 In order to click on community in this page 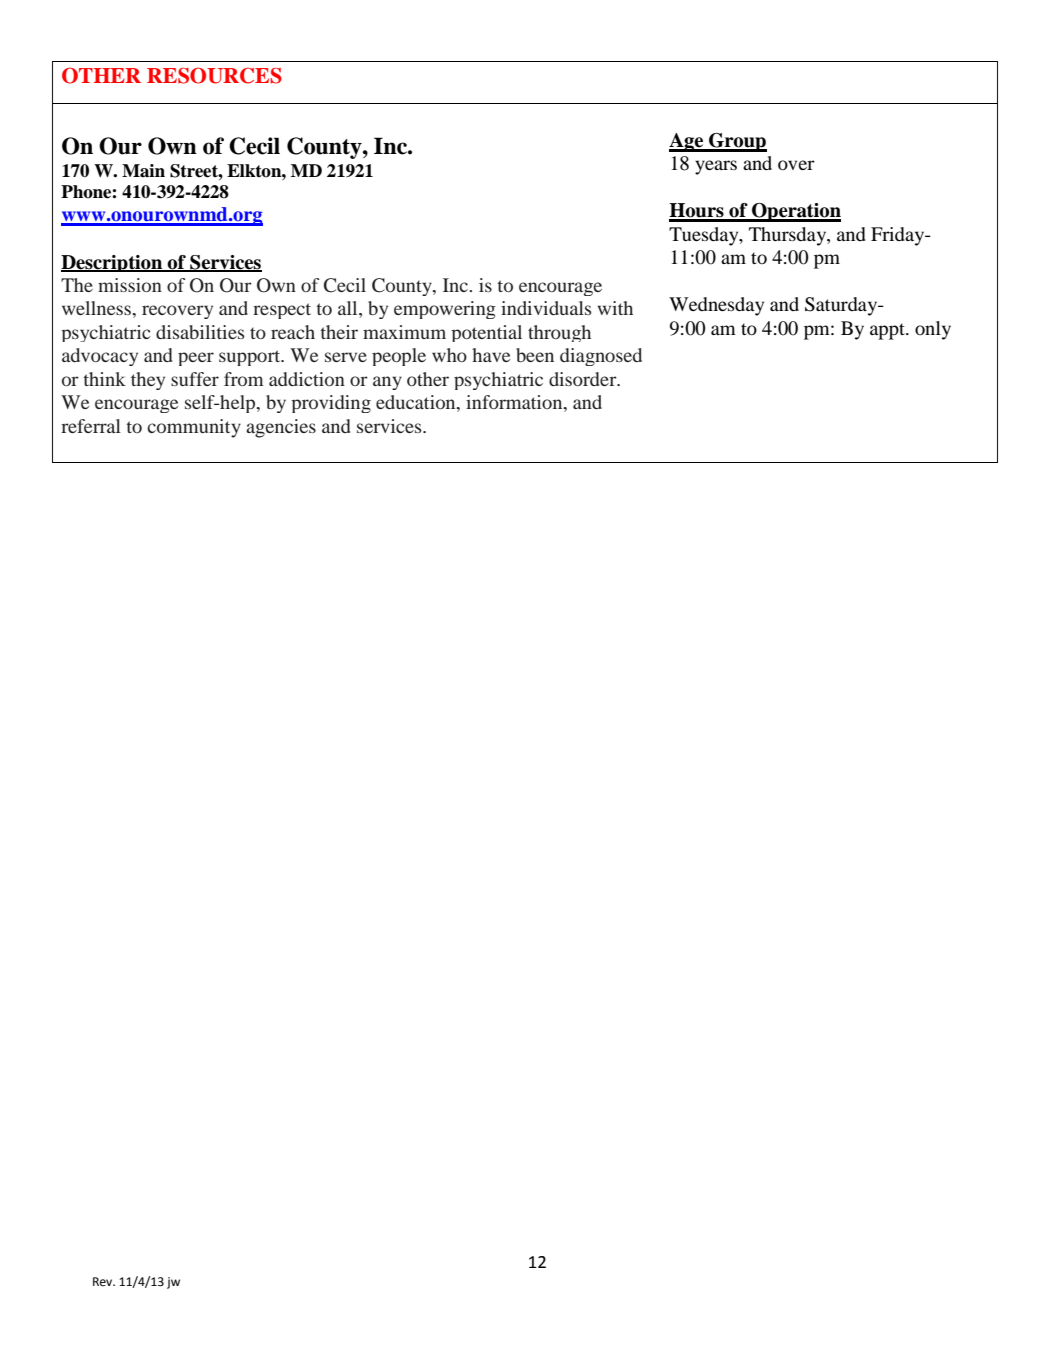, I will do `click(194, 428)`.
